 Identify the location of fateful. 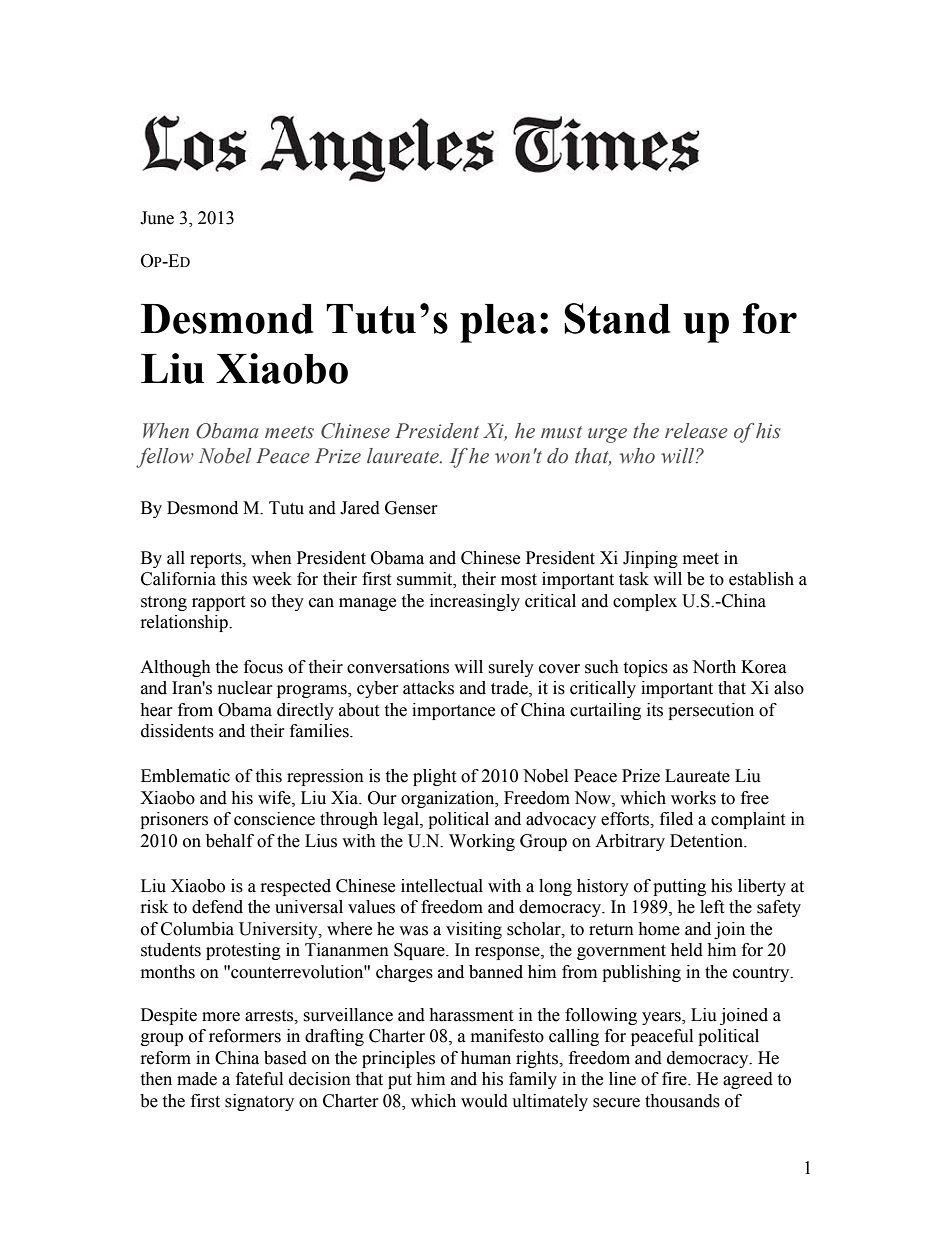
(259, 1079).
